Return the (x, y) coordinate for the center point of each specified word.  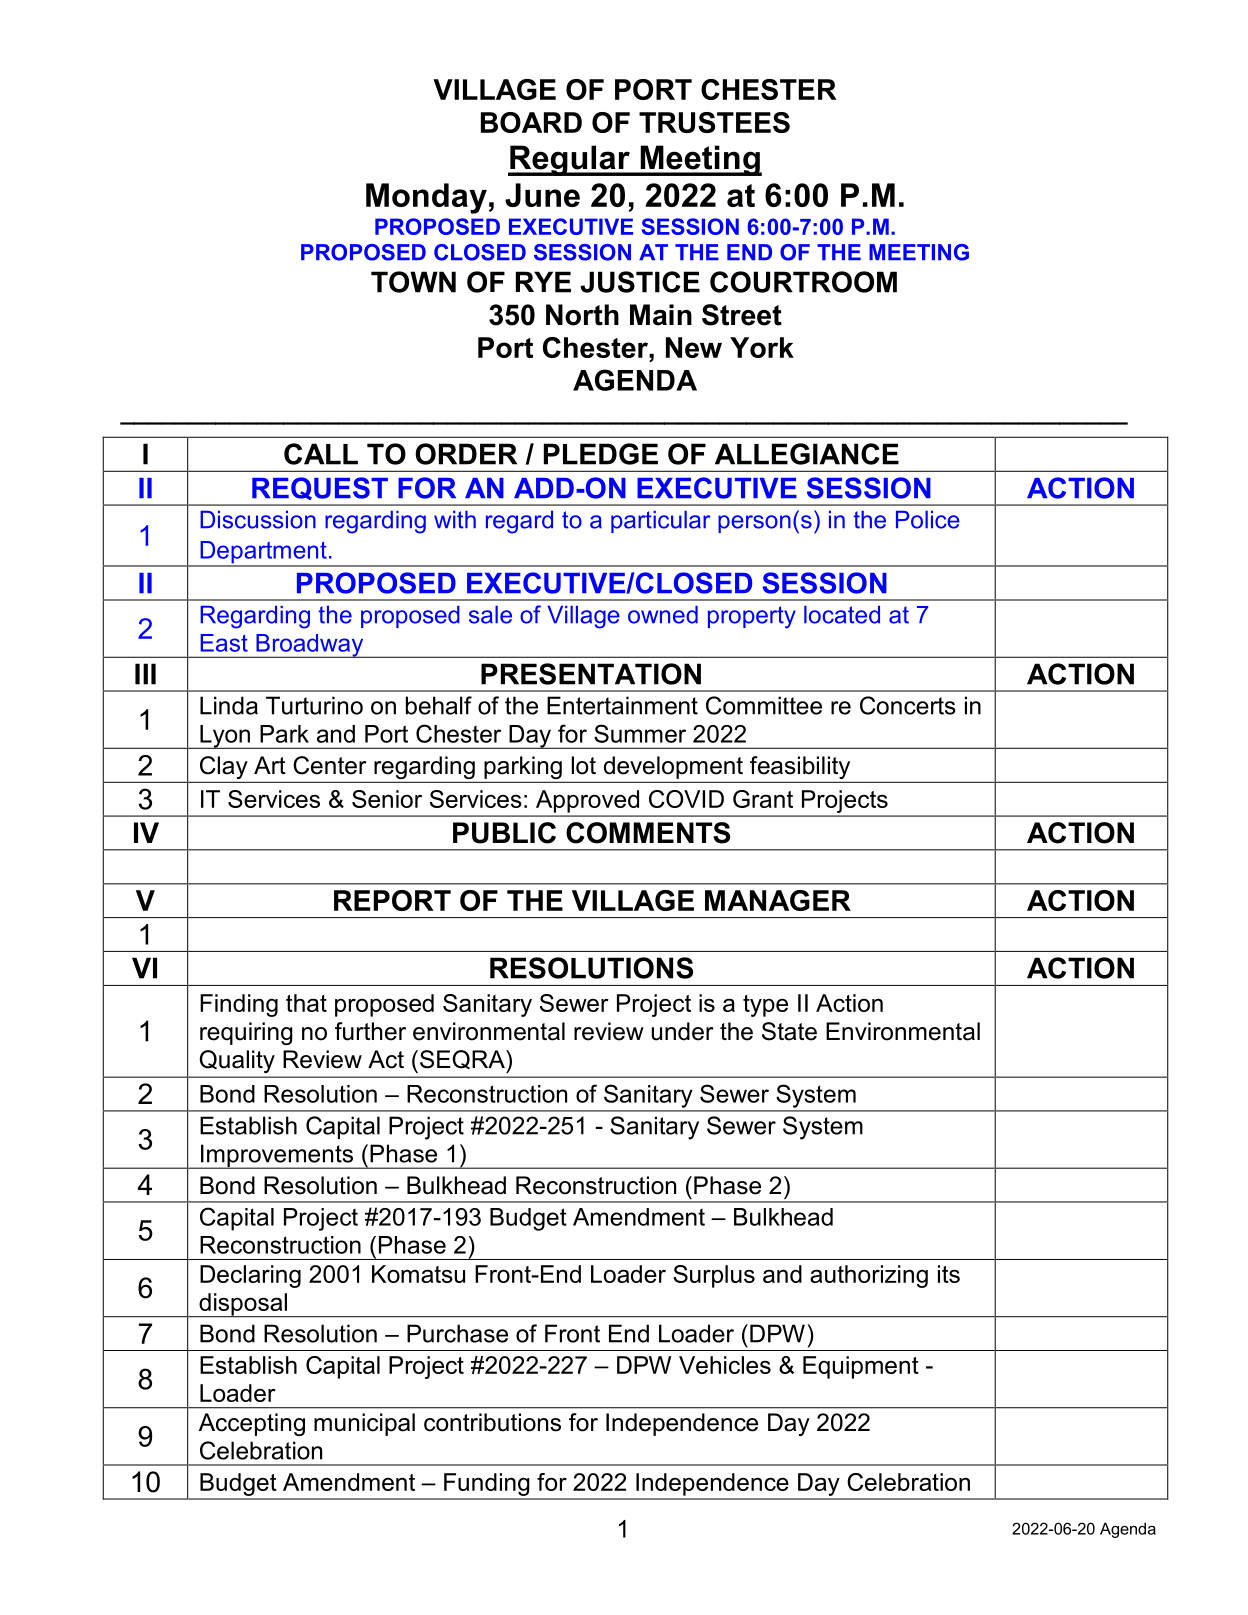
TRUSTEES (714, 122)
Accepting (252, 1424)
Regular (570, 160)
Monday (426, 198)
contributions (492, 1422)
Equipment (861, 1367)
